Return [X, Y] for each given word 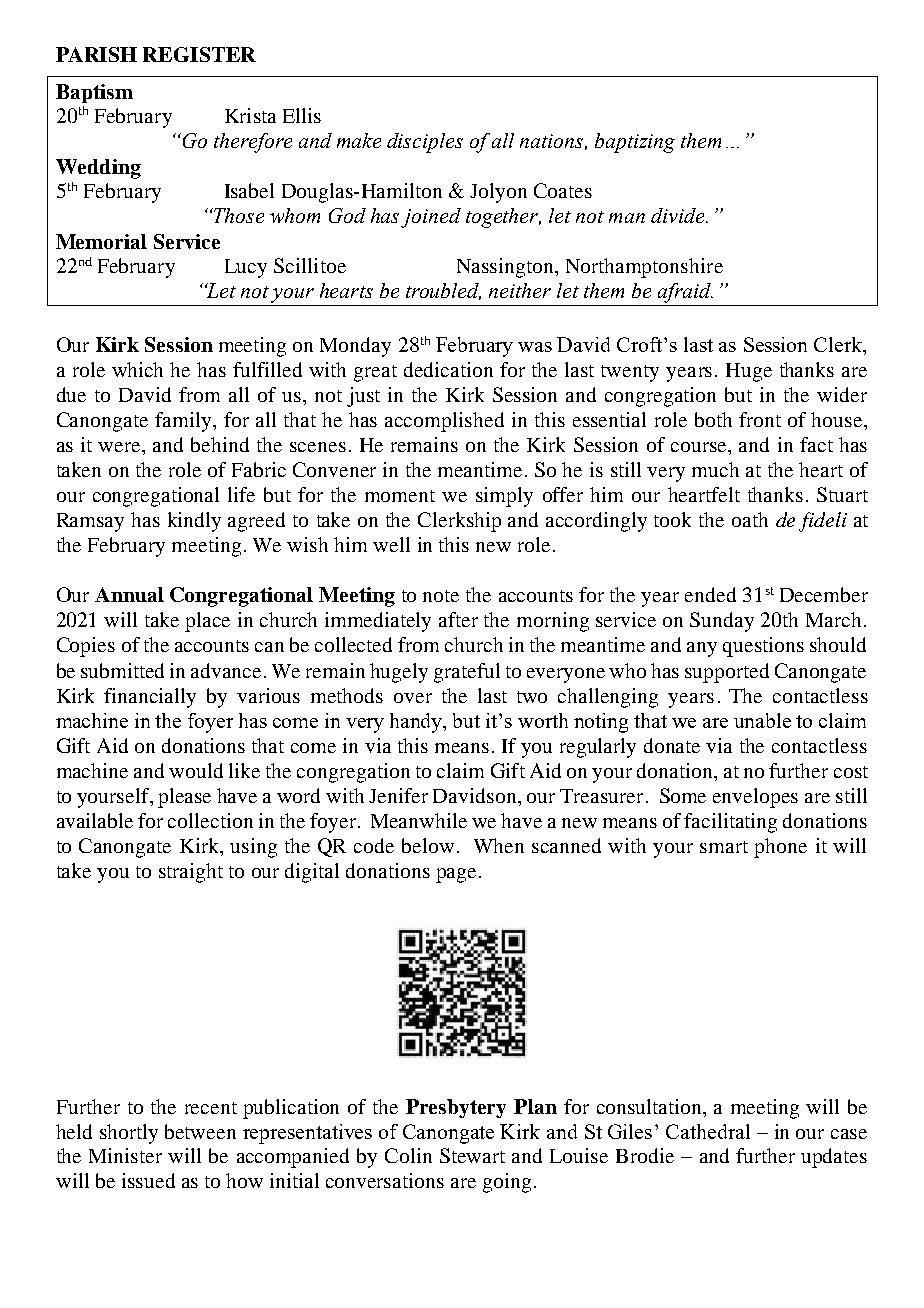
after [458, 619]
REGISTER [199, 54]
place [207, 622]
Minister [125, 1155]
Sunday [722, 622]
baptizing [635, 143]
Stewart [472, 1155]
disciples [425, 143]
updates [834, 1158]
